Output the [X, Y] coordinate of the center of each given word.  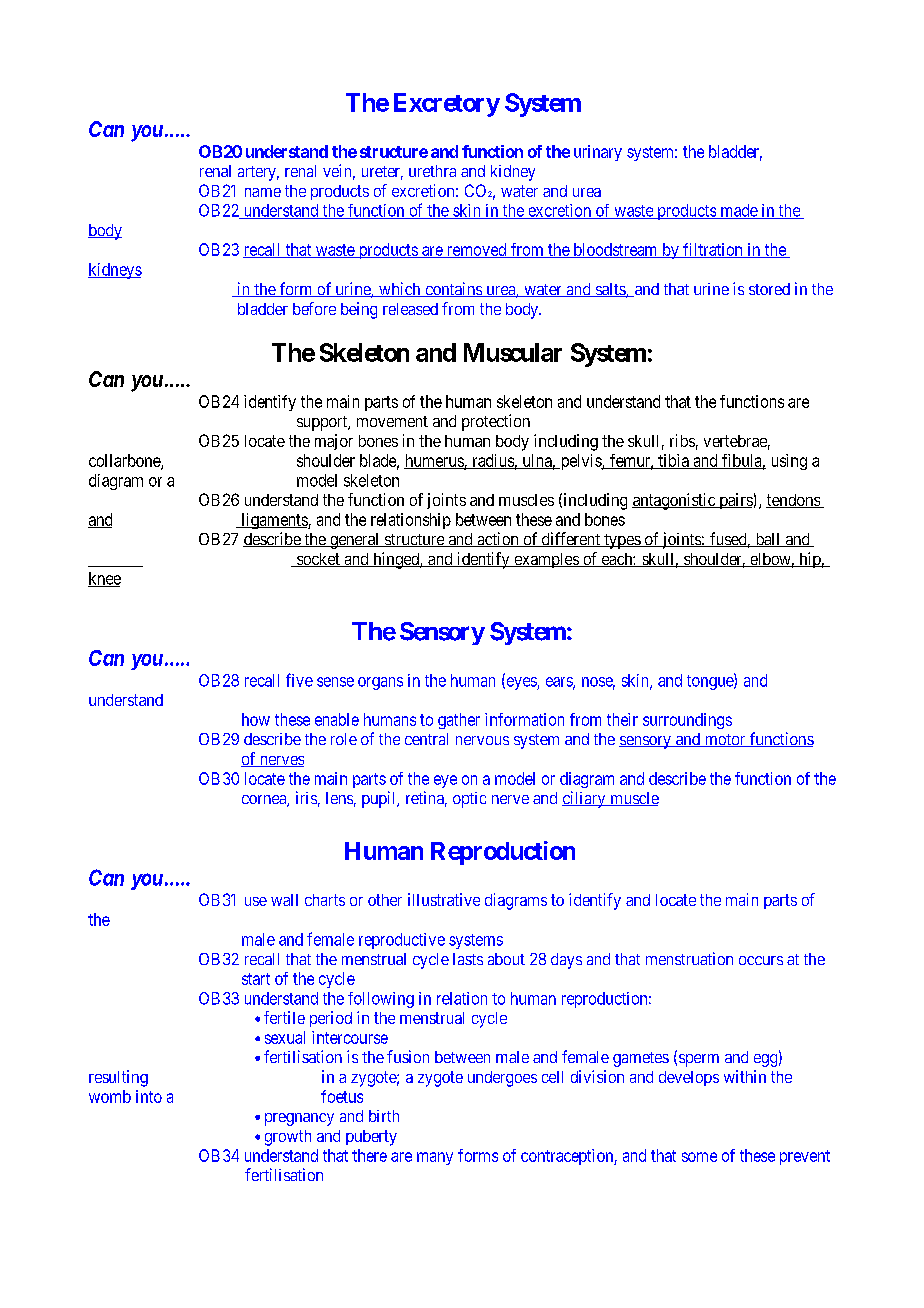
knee [104, 579]
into [149, 1096]
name [263, 192]
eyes [521, 683]
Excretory [447, 105]
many [435, 1158]
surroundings [687, 721]
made [738, 211]
